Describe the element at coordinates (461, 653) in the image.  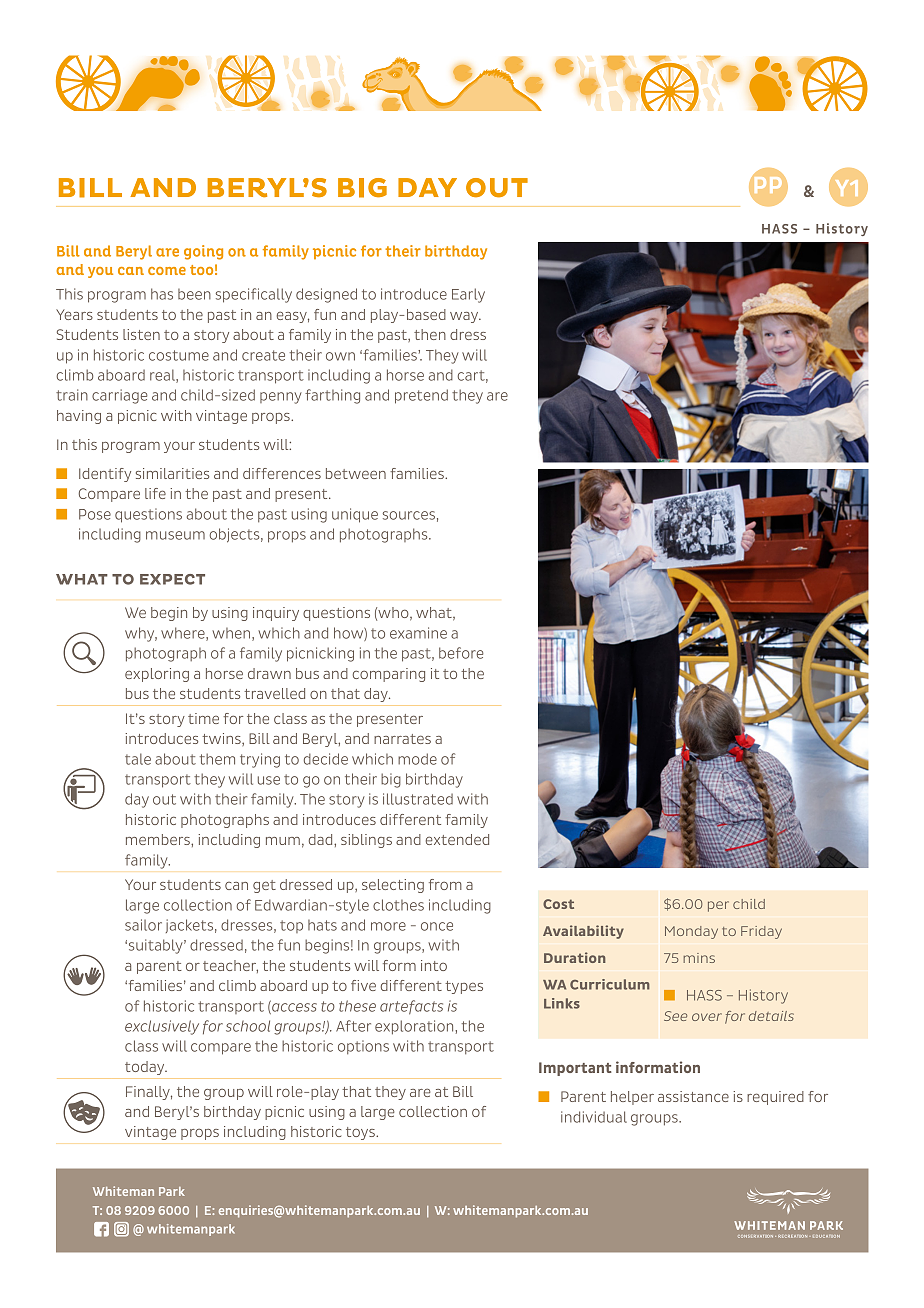
I see `before` at that location.
